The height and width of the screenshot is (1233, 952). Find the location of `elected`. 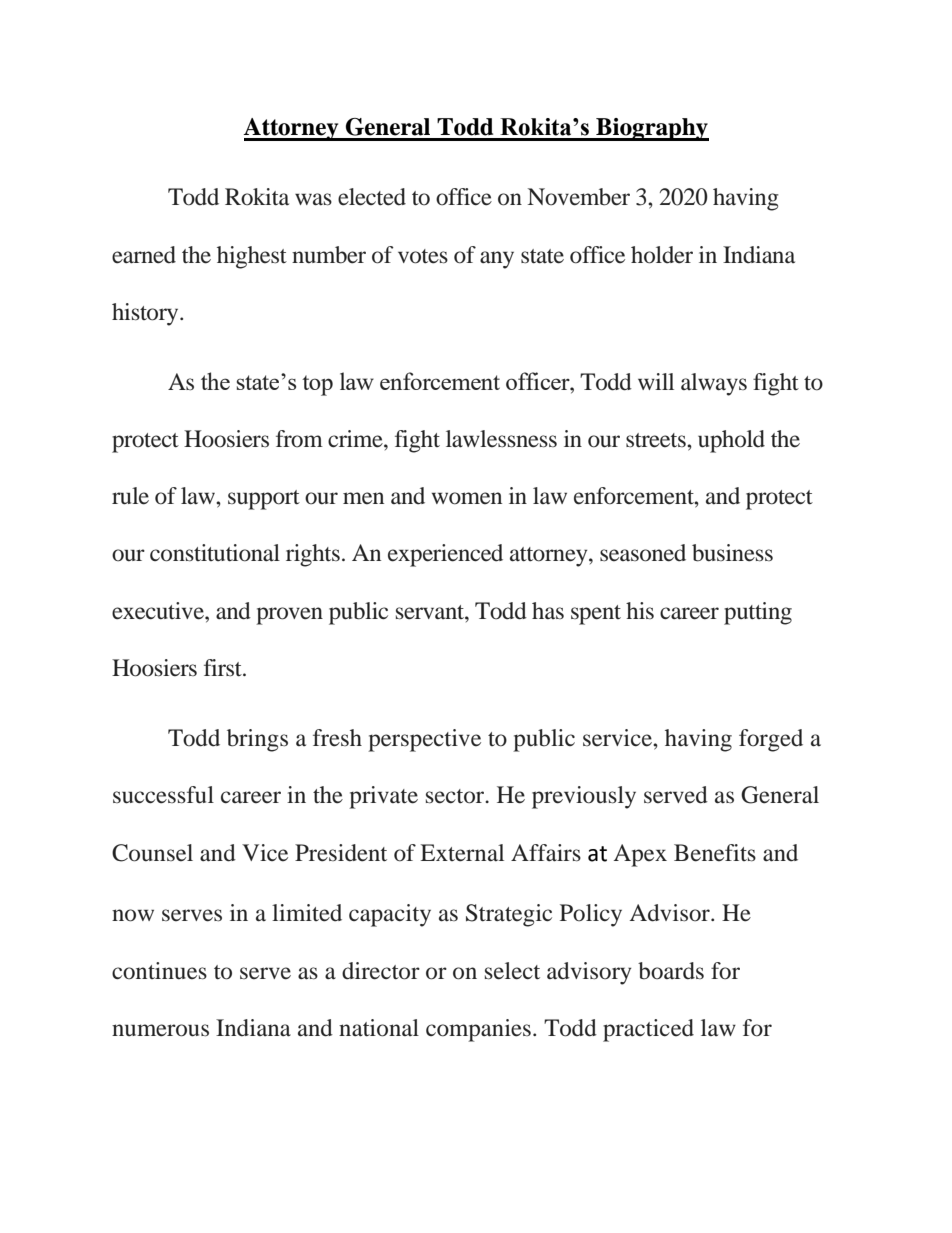

elected is located at coordinates (372, 197).
